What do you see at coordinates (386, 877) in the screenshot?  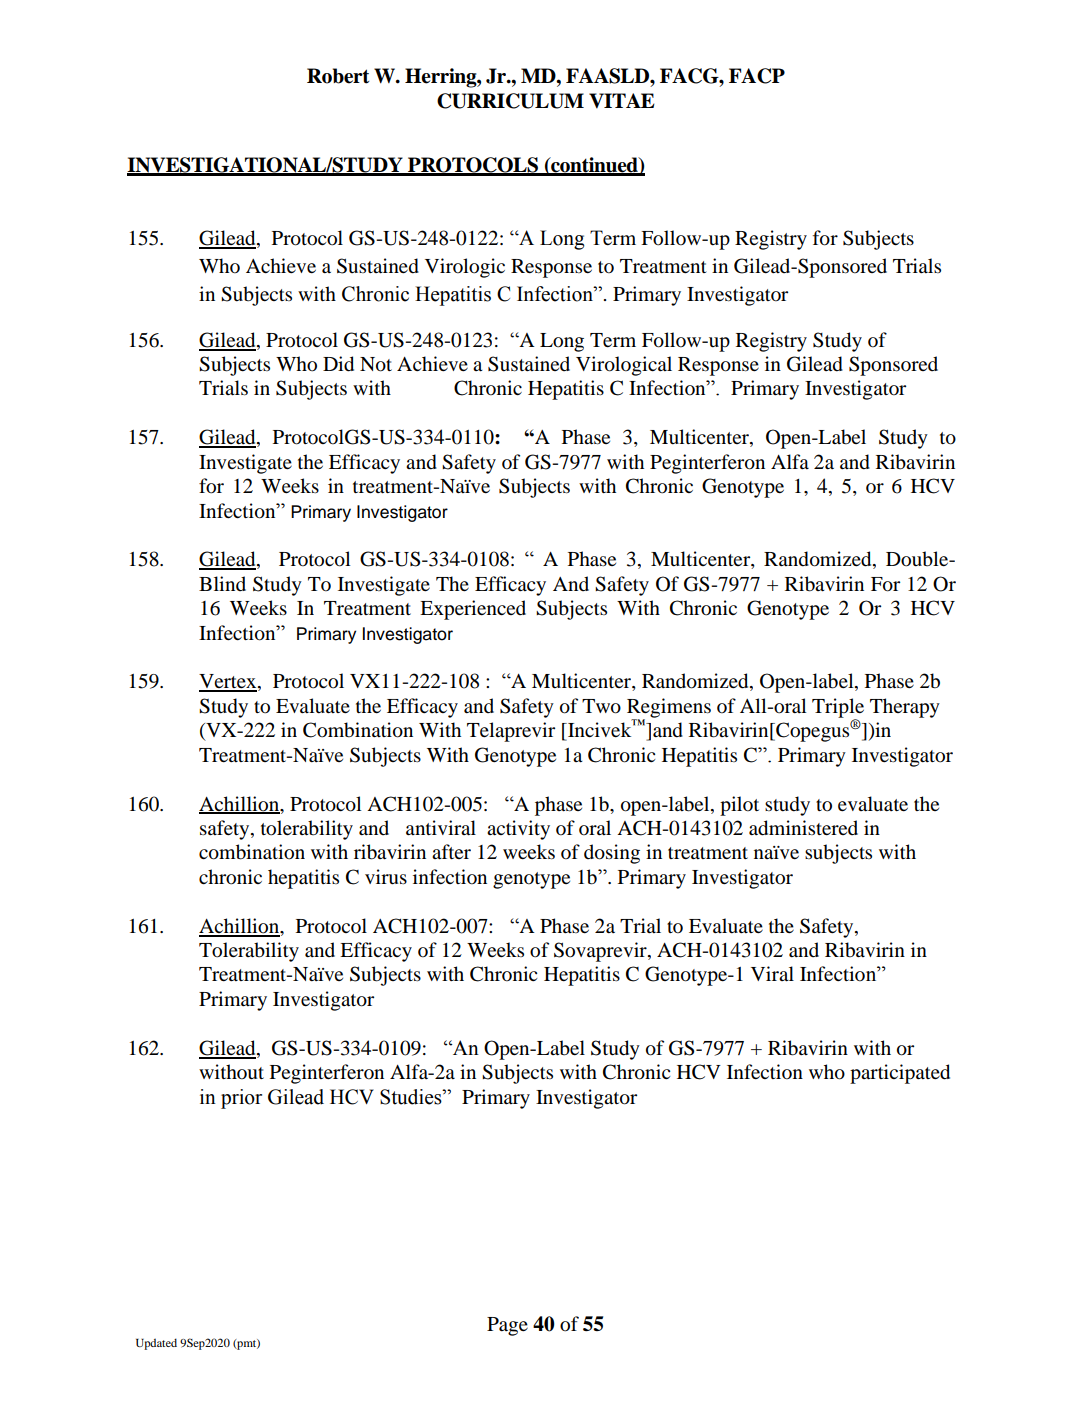 I see `virus` at bounding box center [386, 877].
